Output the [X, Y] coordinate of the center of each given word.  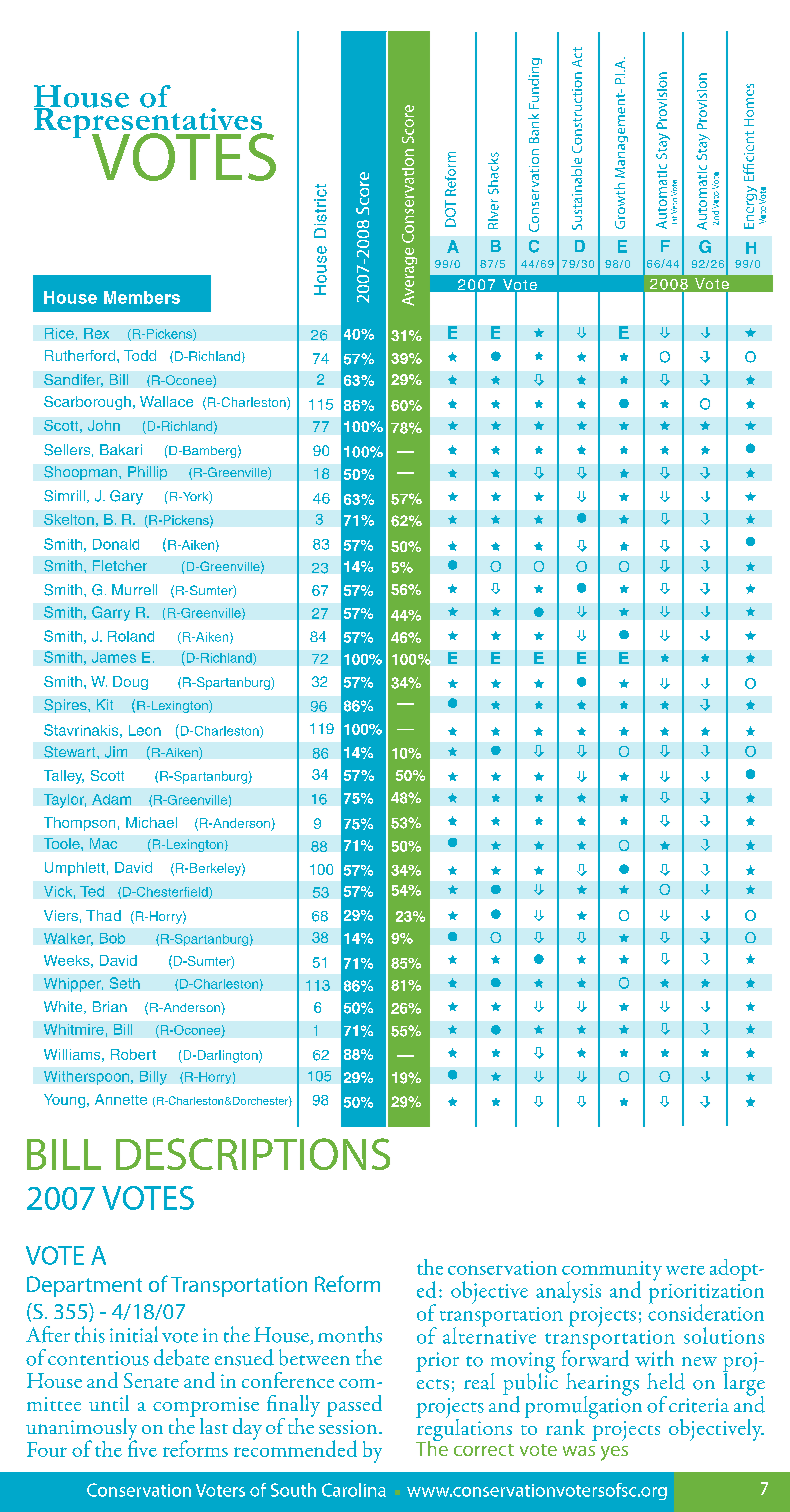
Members [142, 297]
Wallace [166, 401]
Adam [111, 799]
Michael [151, 822]
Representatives [149, 123]
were [685, 1270]
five [142, 1447]
